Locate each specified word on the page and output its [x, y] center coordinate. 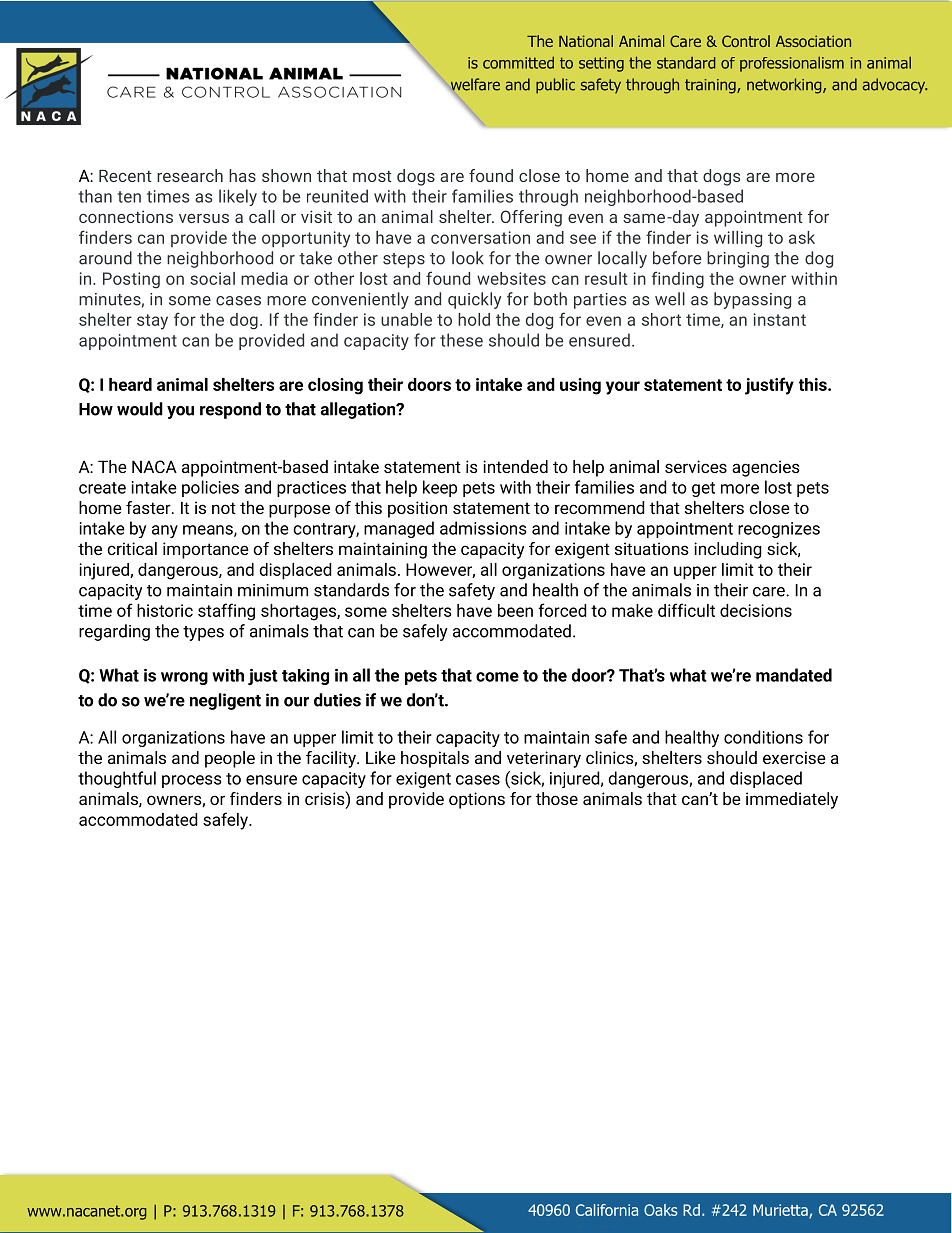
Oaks [661, 1210]
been [515, 610]
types [203, 633]
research [190, 175]
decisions [756, 610]
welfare [474, 85]
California [607, 1210]
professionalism [792, 64]
